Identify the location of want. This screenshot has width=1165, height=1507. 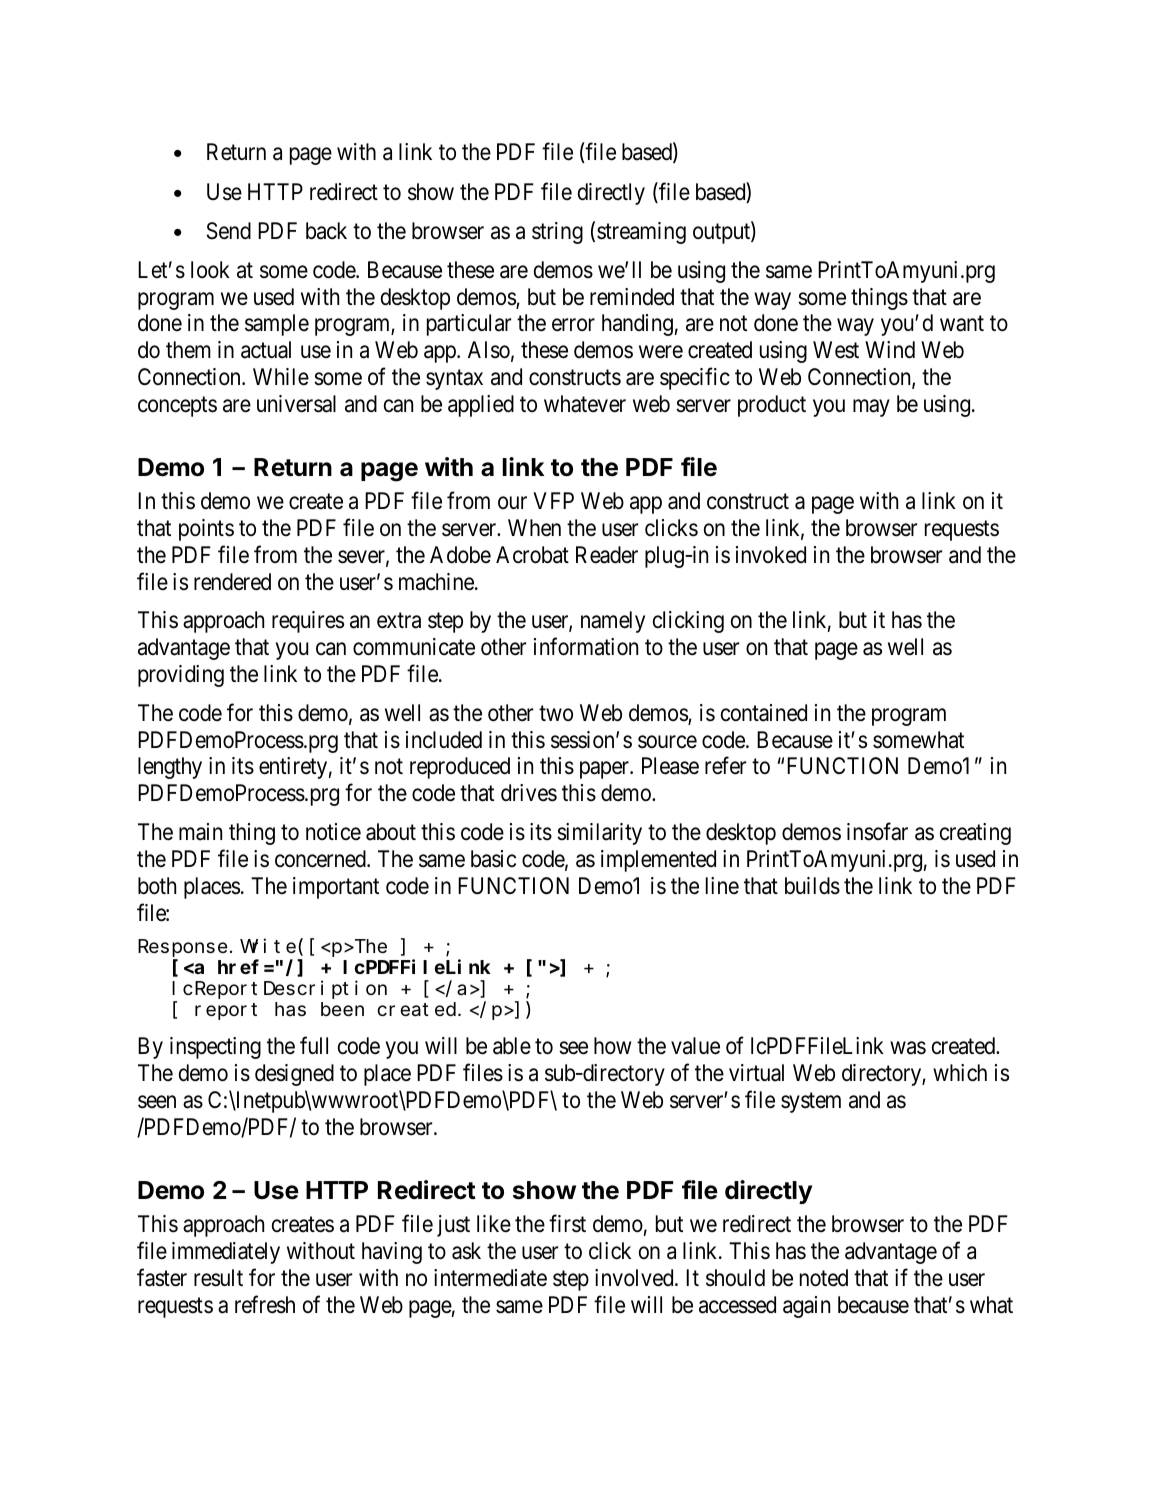
(962, 324).
